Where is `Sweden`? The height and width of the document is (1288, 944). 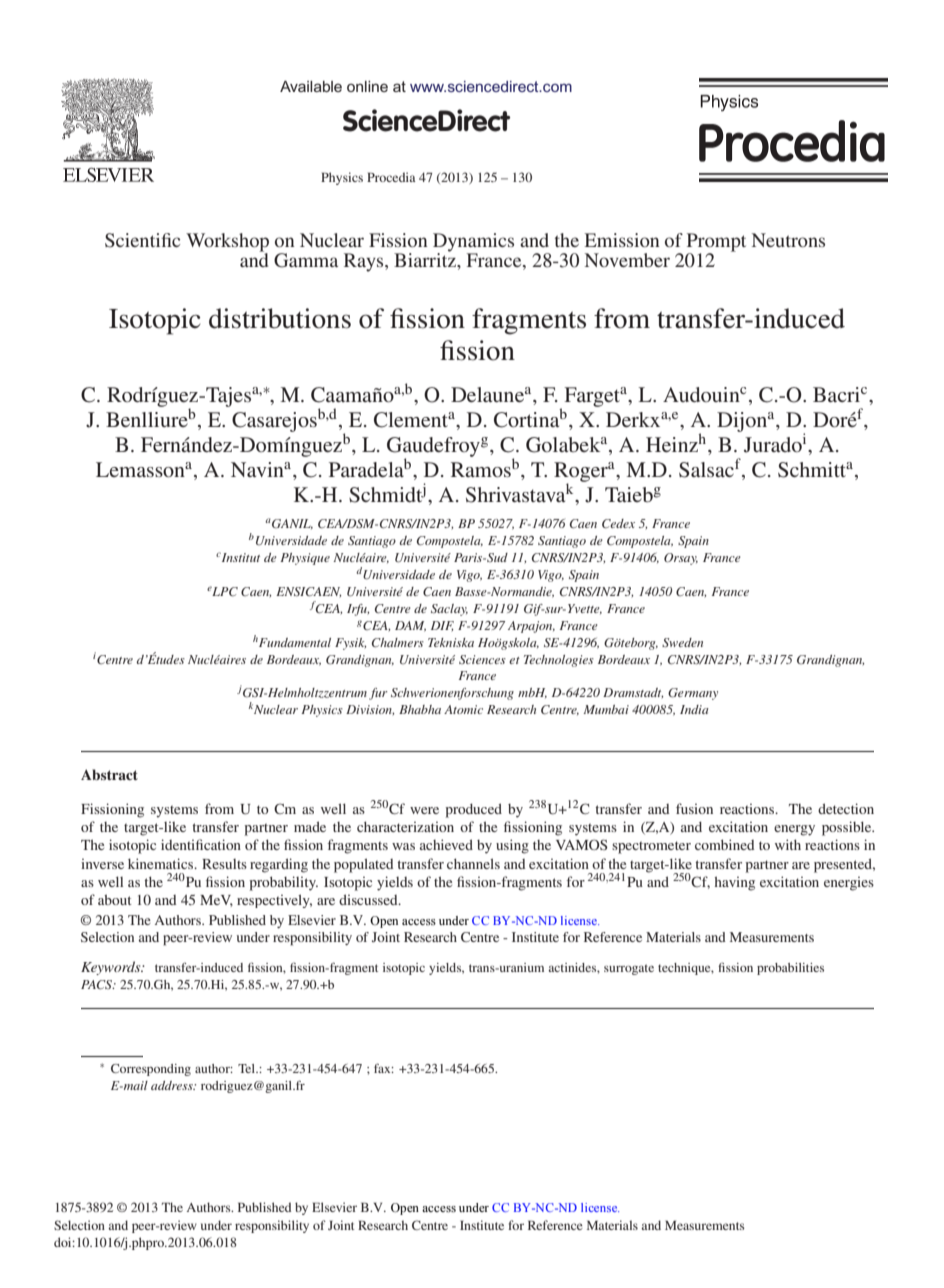
Sweden is located at coordinates (682, 643).
